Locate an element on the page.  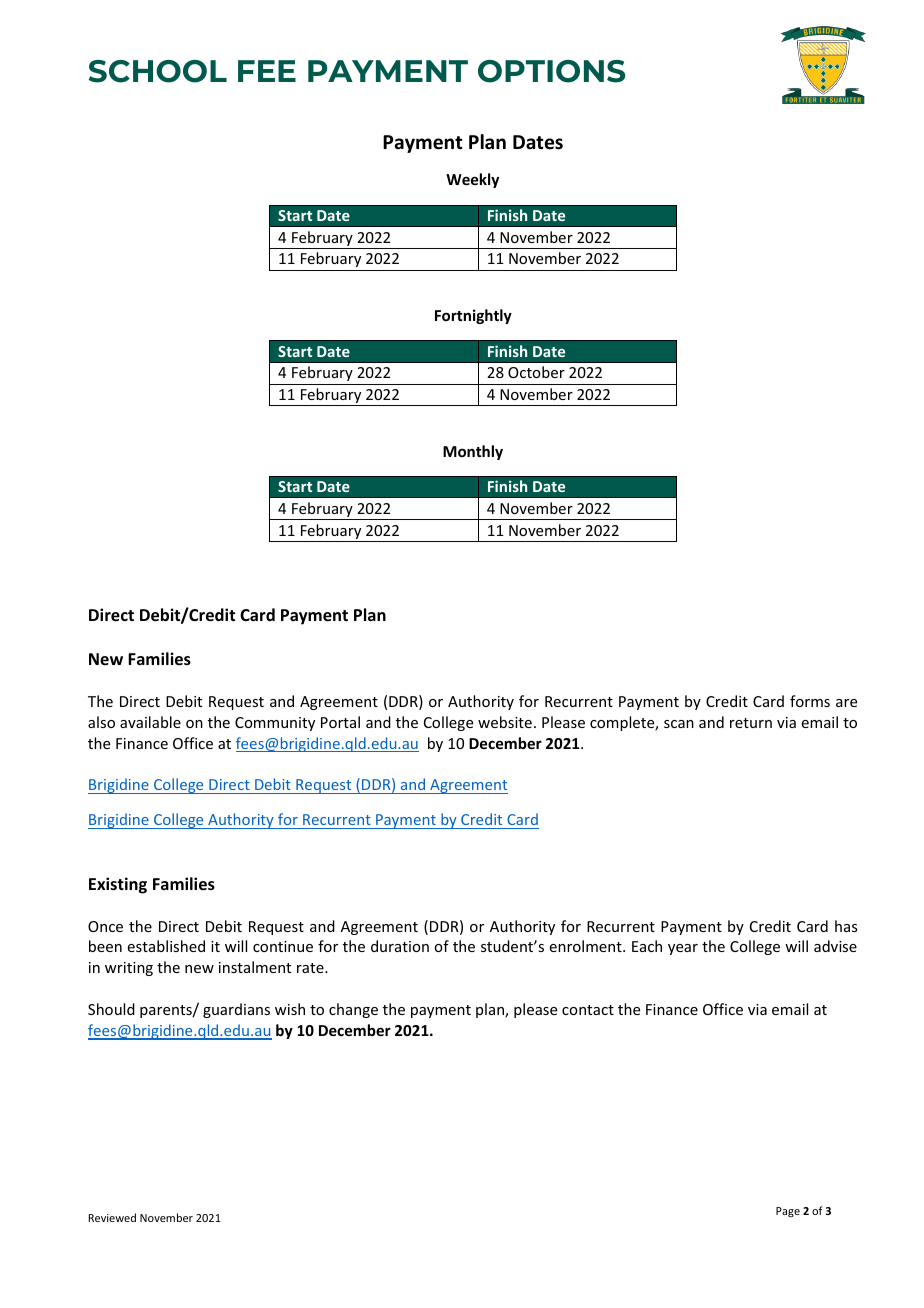
Reviewed is located at coordinates (112, 1217).
